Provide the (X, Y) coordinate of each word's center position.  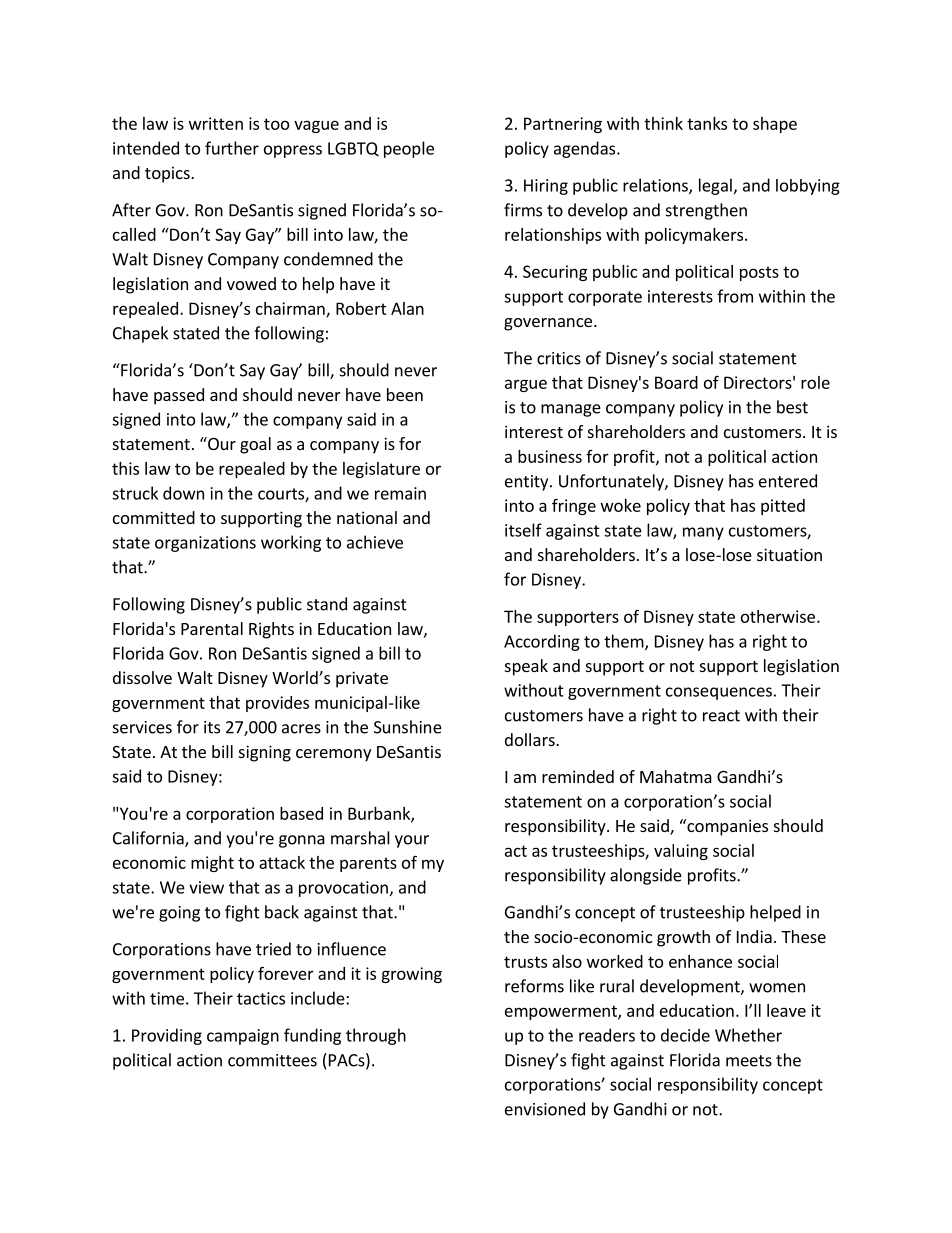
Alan (407, 308)
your (412, 841)
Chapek (140, 334)
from (735, 296)
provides (277, 704)
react (721, 716)
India (754, 936)
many (703, 533)
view (206, 887)
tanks (707, 123)
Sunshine (408, 727)
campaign (243, 1037)
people (409, 149)
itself (523, 530)
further (232, 148)
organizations (205, 544)
